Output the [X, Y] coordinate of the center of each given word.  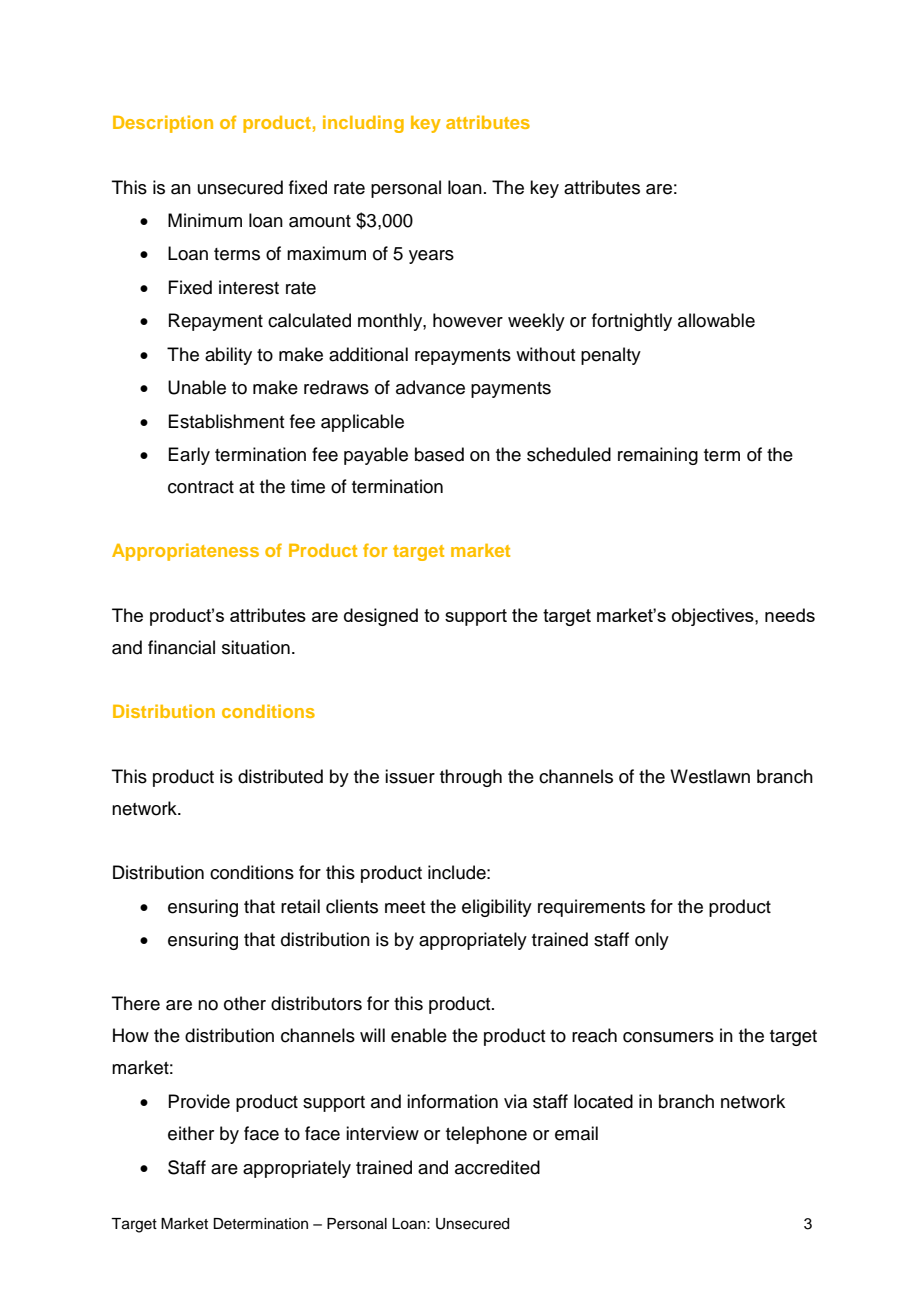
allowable [716, 320]
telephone [486, 1135]
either [191, 1133]
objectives [714, 617]
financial [181, 647]
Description [163, 124]
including [363, 124]
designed [381, 617]
